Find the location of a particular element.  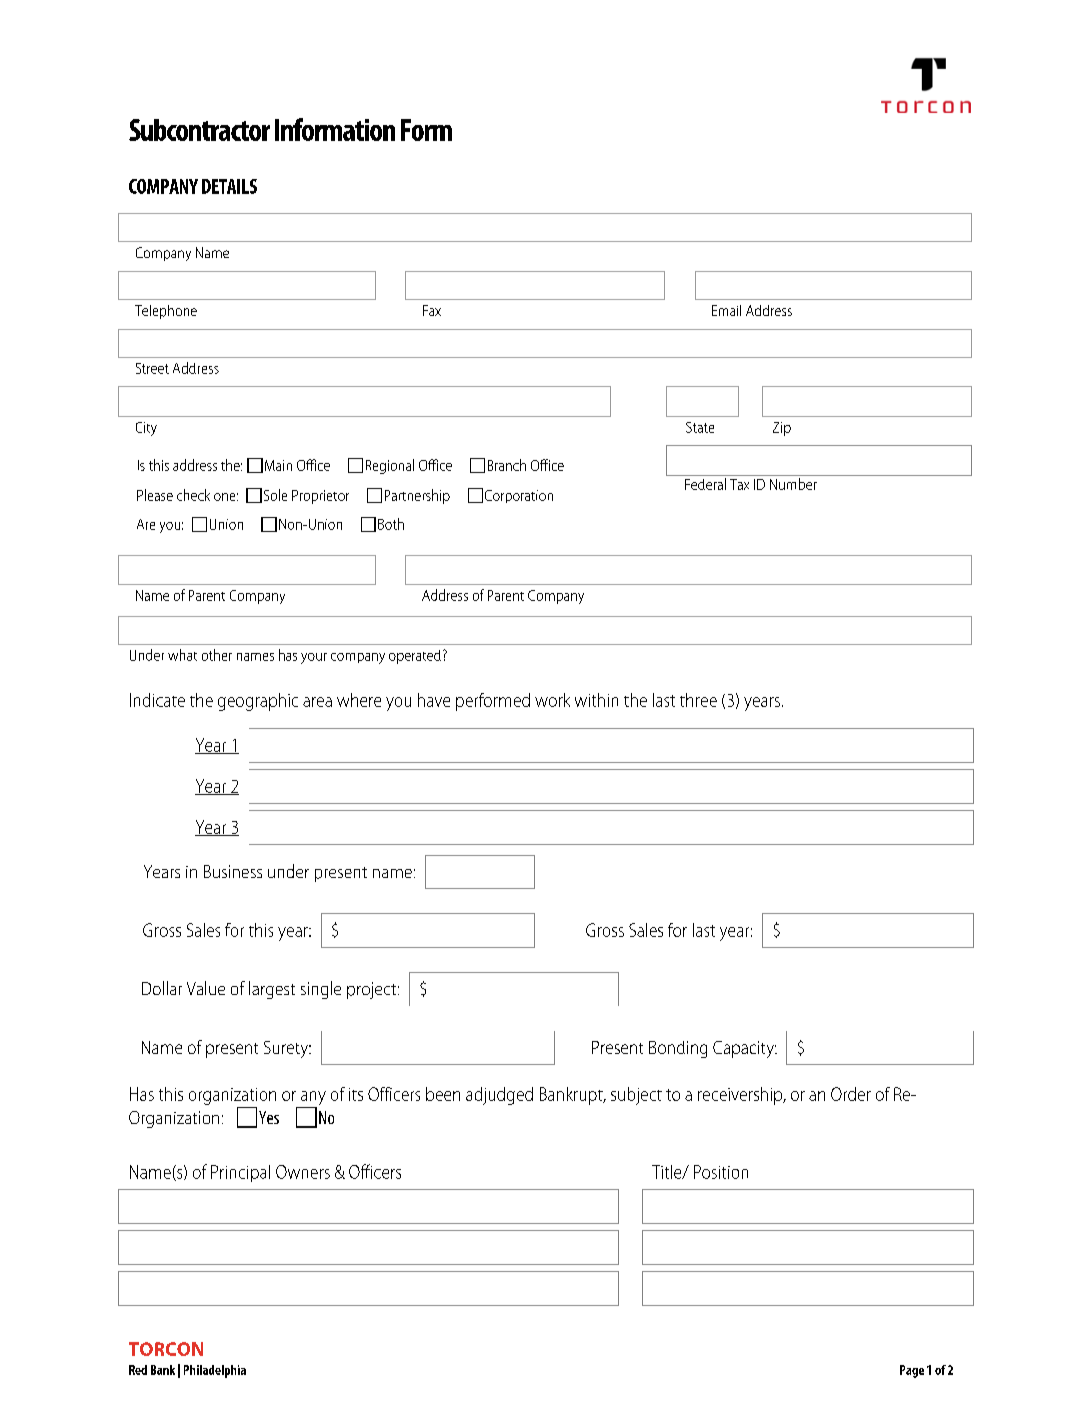

Philadelphia is located at coordinates (215, 1371).
